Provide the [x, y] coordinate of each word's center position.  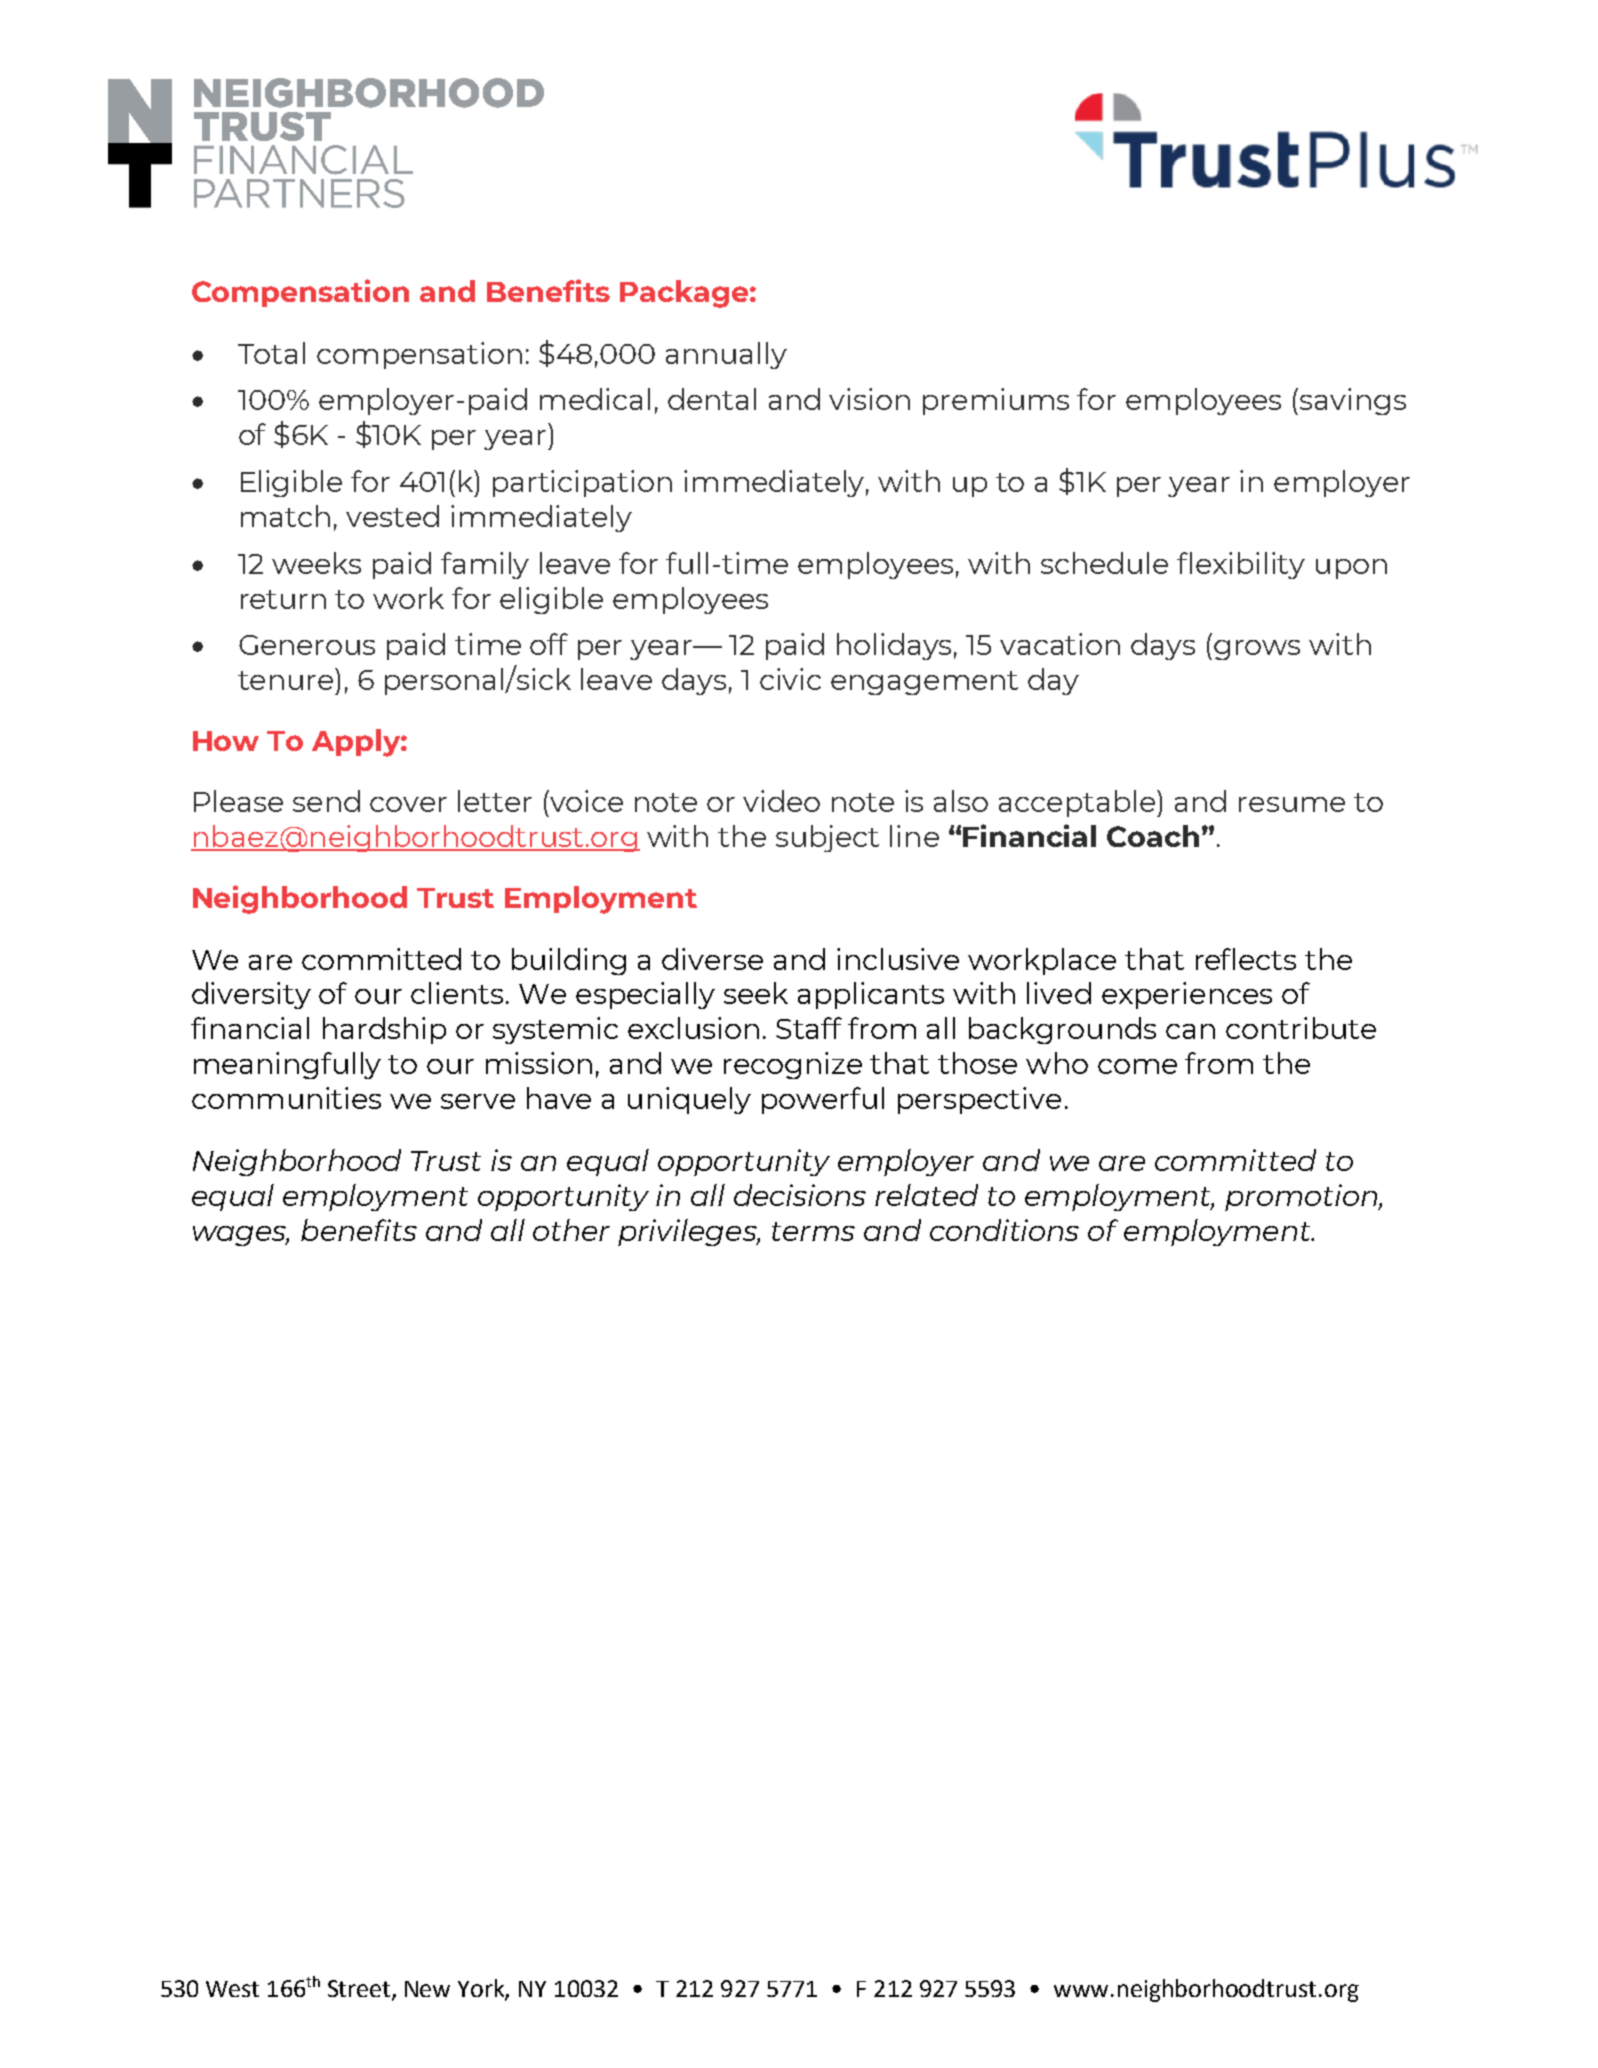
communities [286, 1098]
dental [712, 399]
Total [271, 353]
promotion [1302, 1197]
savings [1353, 401]
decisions [800, 1195]
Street [360, 1989]
